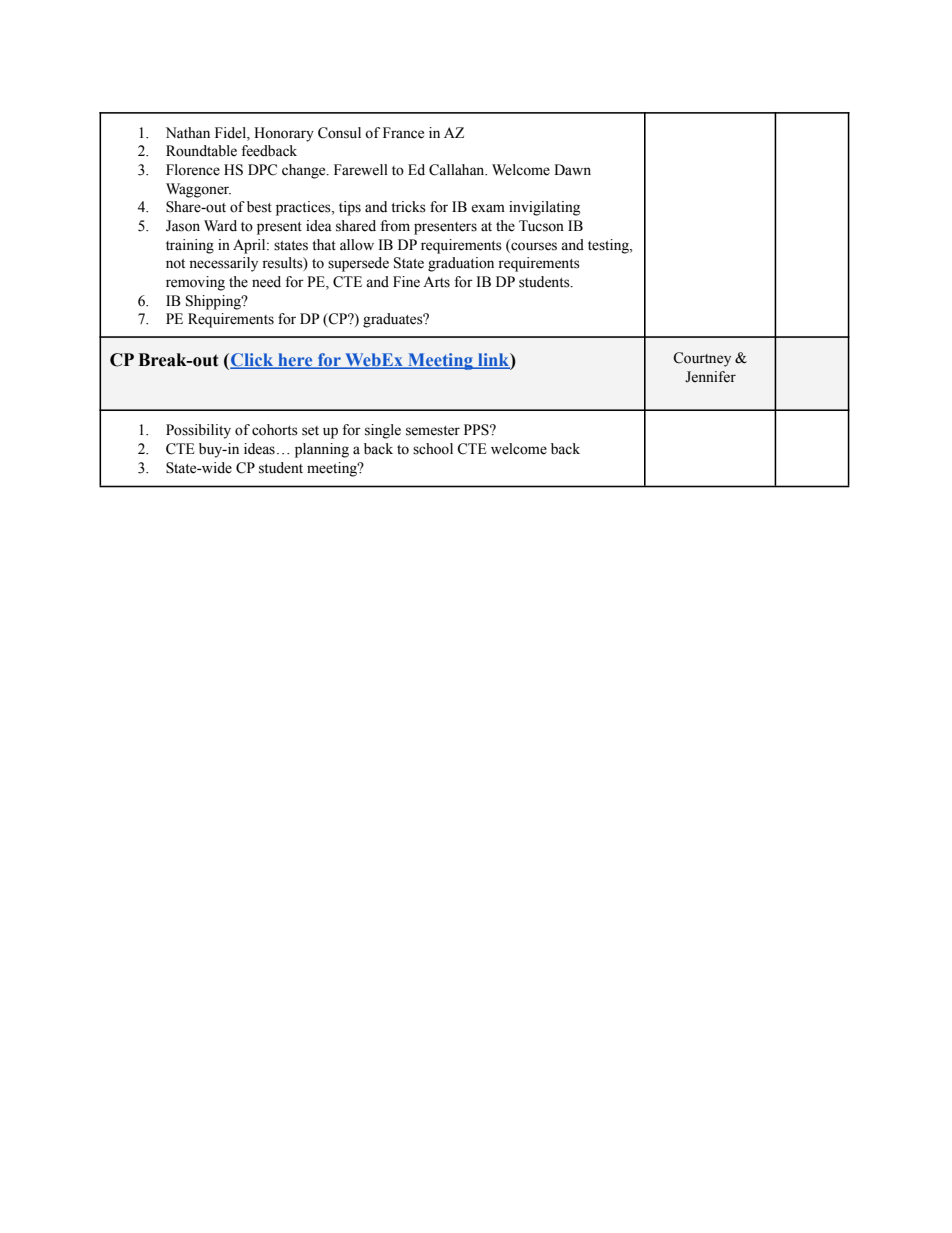  Describe the element at coordinates (436, 282) in the screenshot. I see `Arts` at that location.
